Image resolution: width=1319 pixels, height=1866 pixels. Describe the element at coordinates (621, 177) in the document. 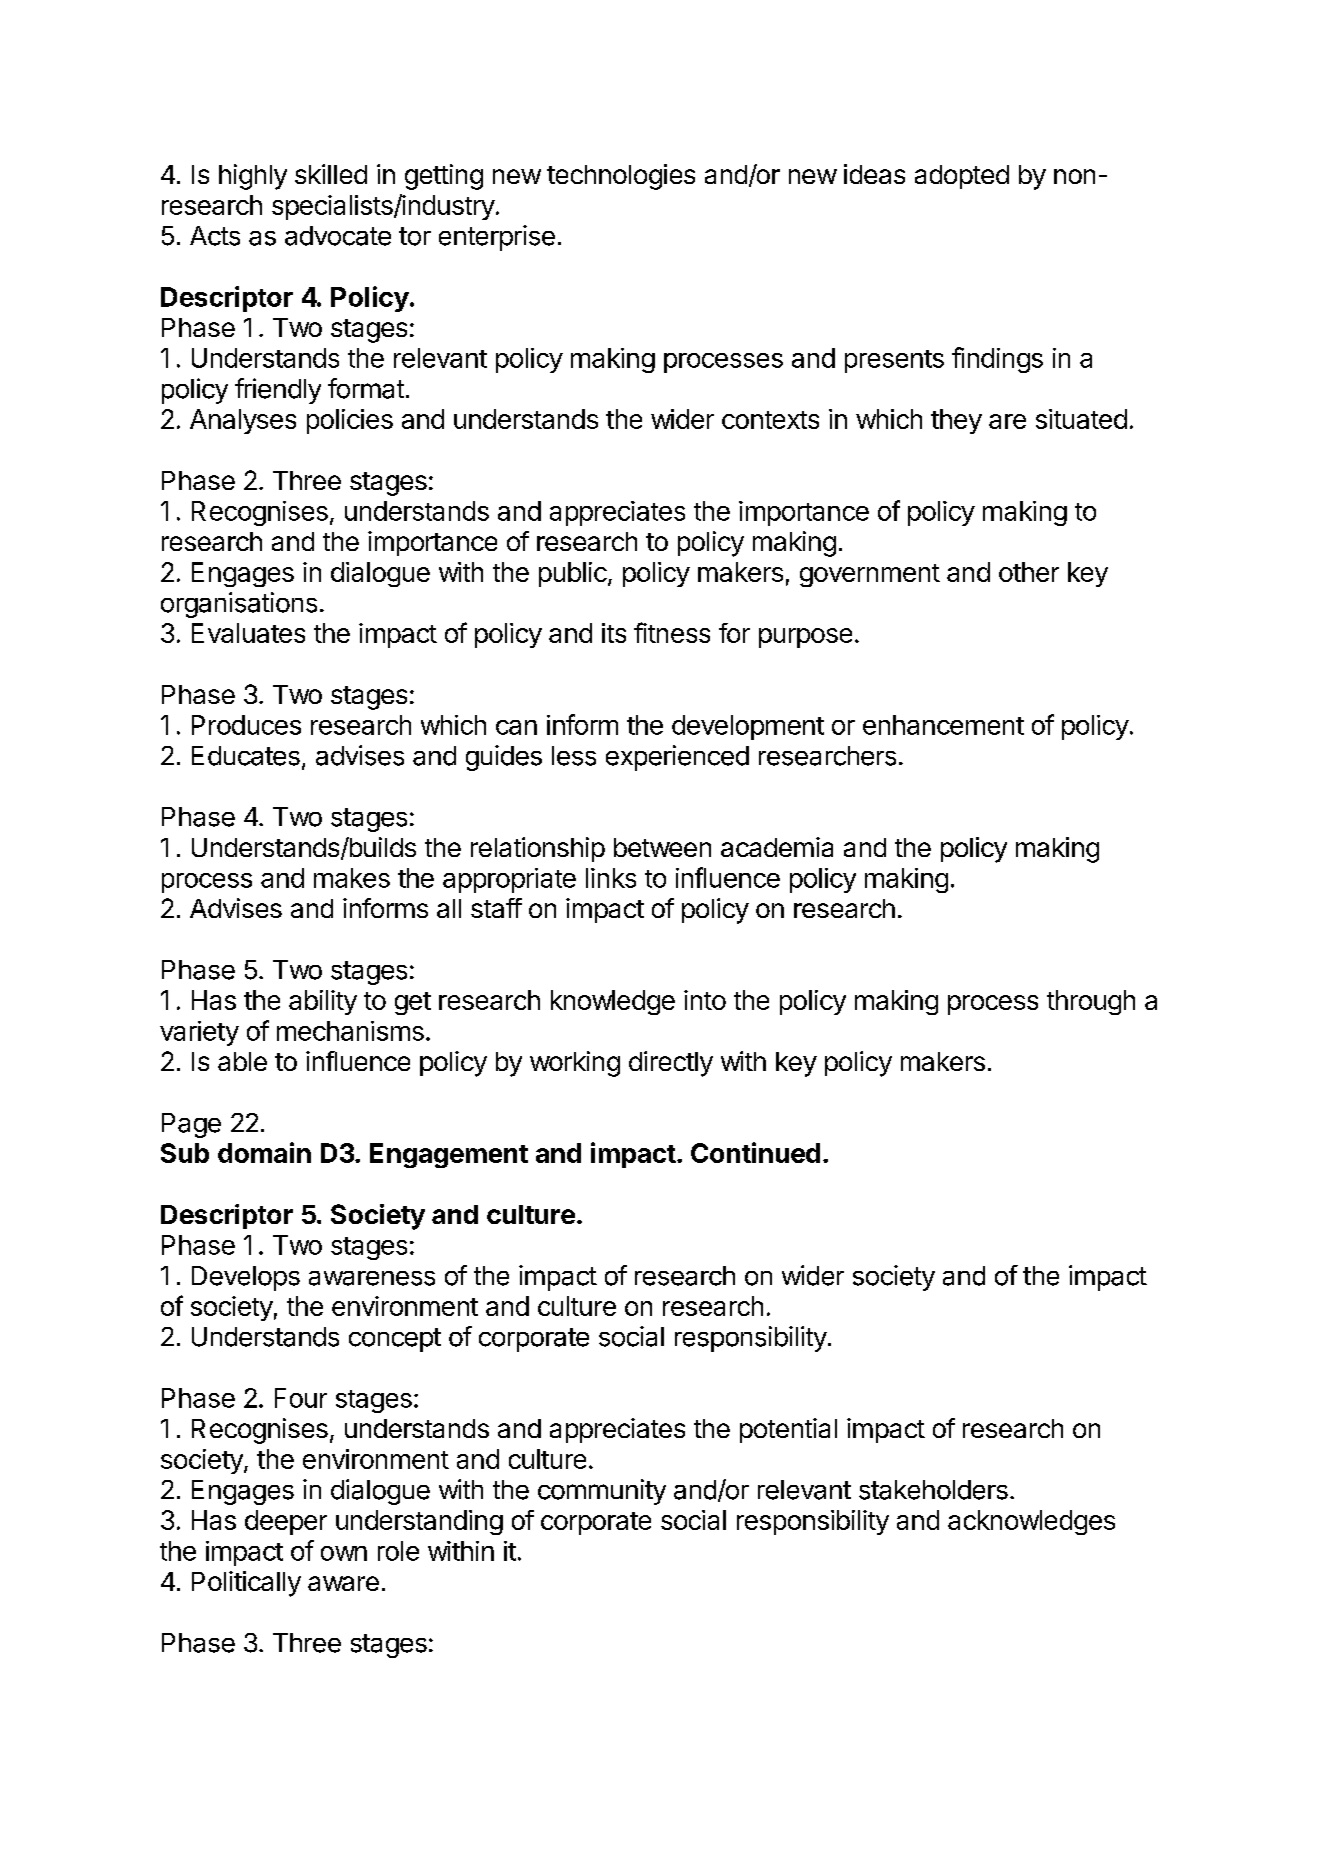

I see `technologies` at that location.
